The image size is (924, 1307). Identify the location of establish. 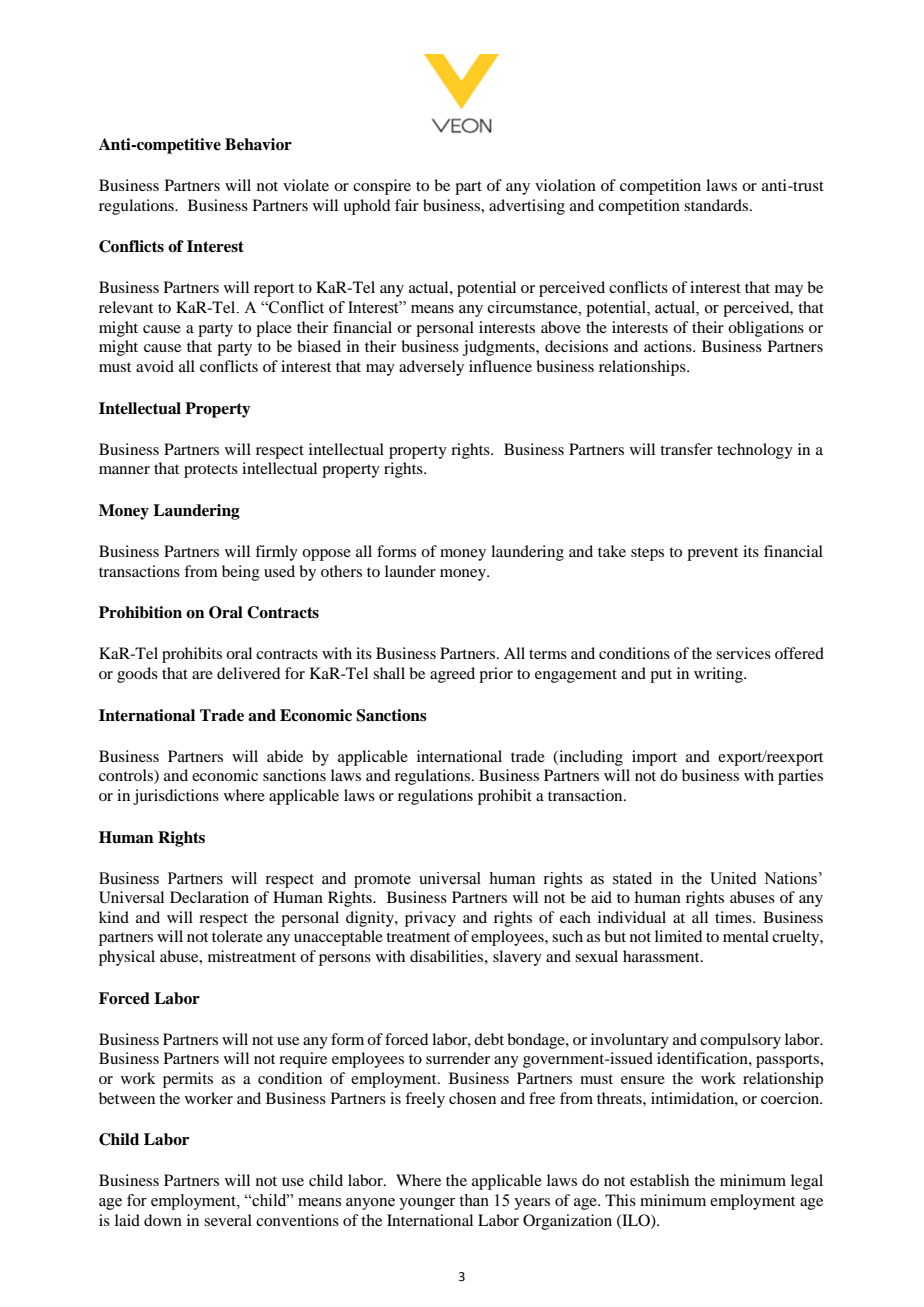
(659, 1180).
